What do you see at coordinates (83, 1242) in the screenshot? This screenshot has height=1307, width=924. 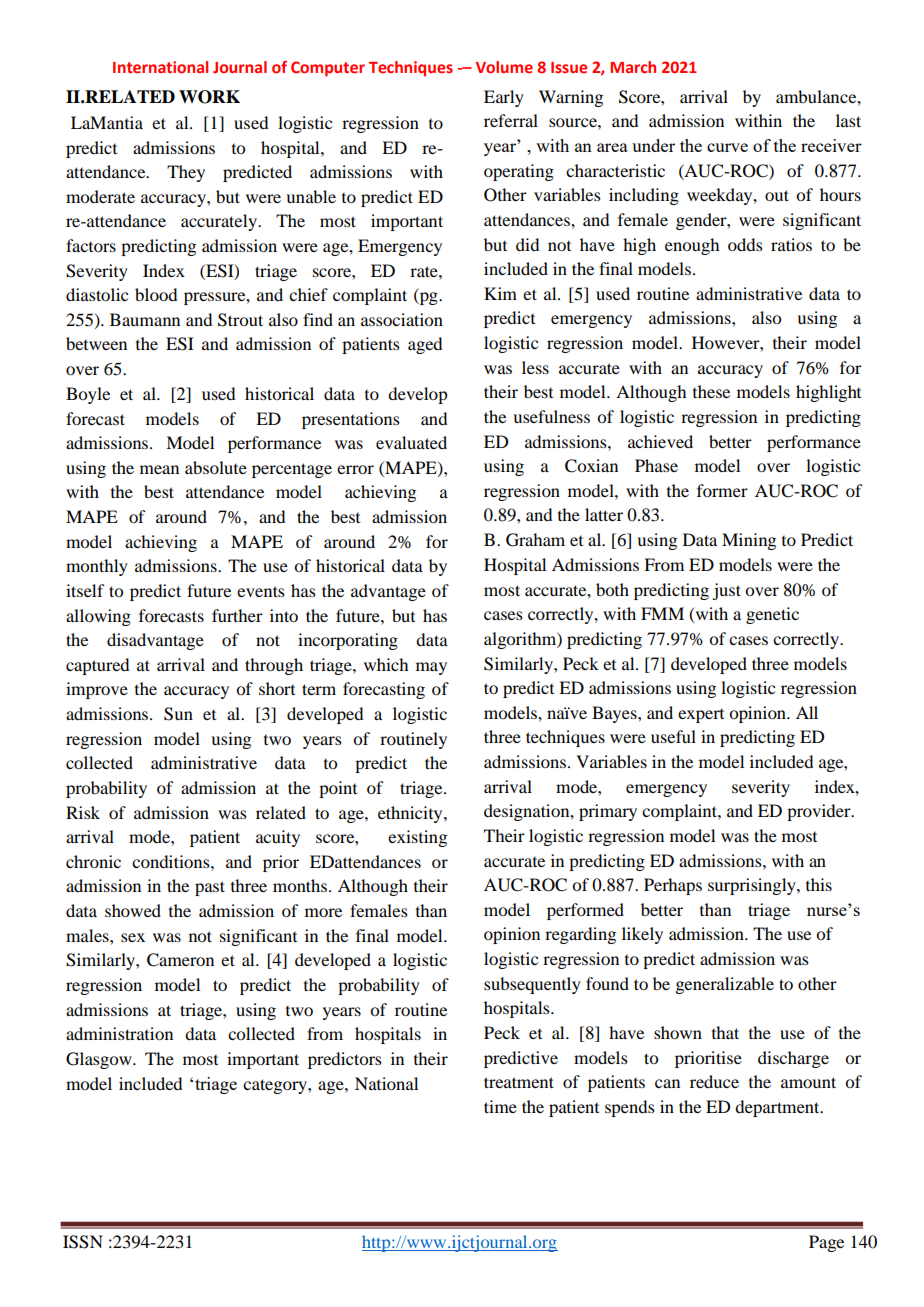 I see `ISSN` at bounding box center [83, 1242].
